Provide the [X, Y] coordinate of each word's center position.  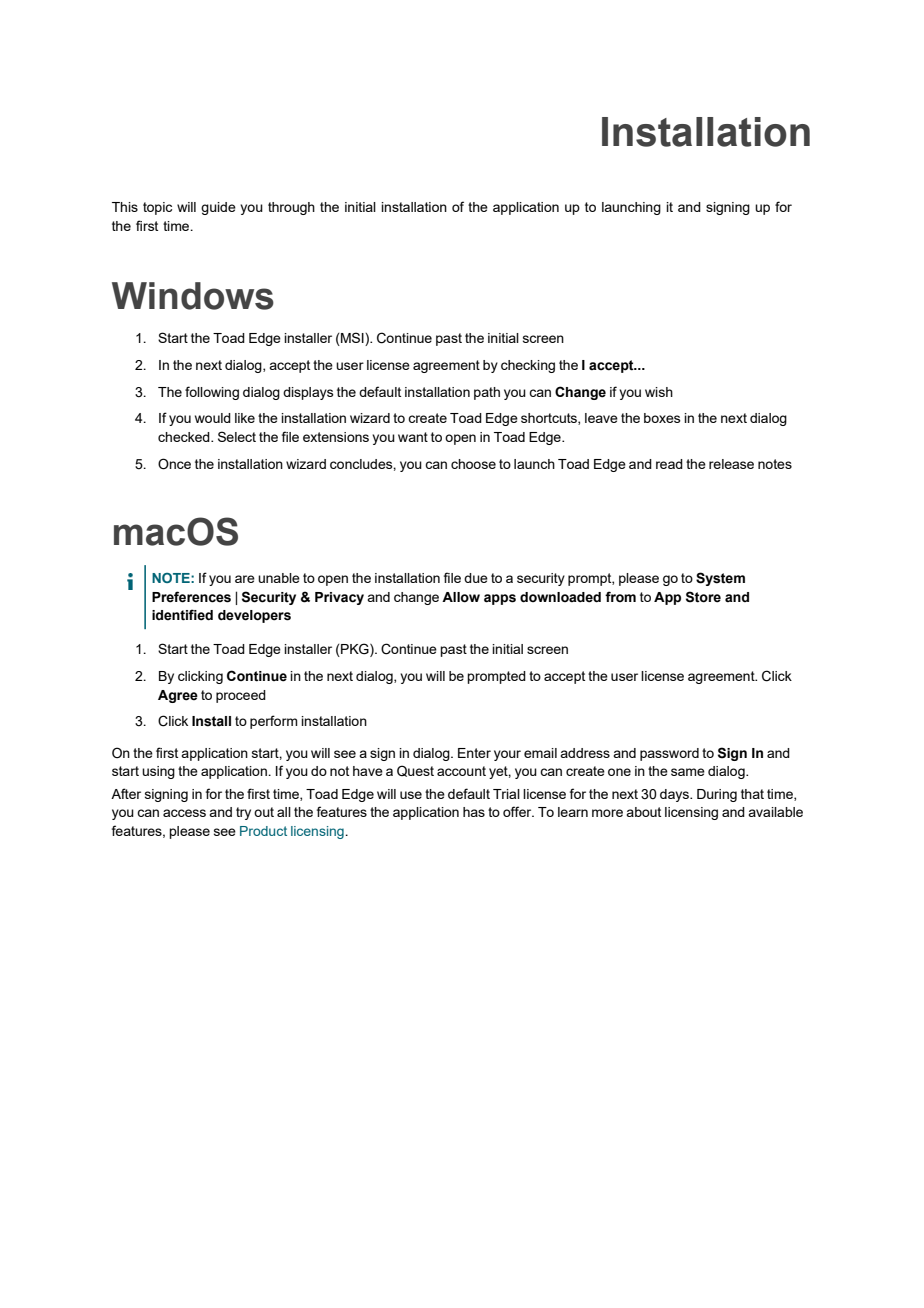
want [413, 437]
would [213, 418]
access [184, 813]
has [474, 812]
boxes [662, 418]
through [291, 208]
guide [218, 208]
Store [703, 597]
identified [182, 615]
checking [528, 366]
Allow [461, 597]
